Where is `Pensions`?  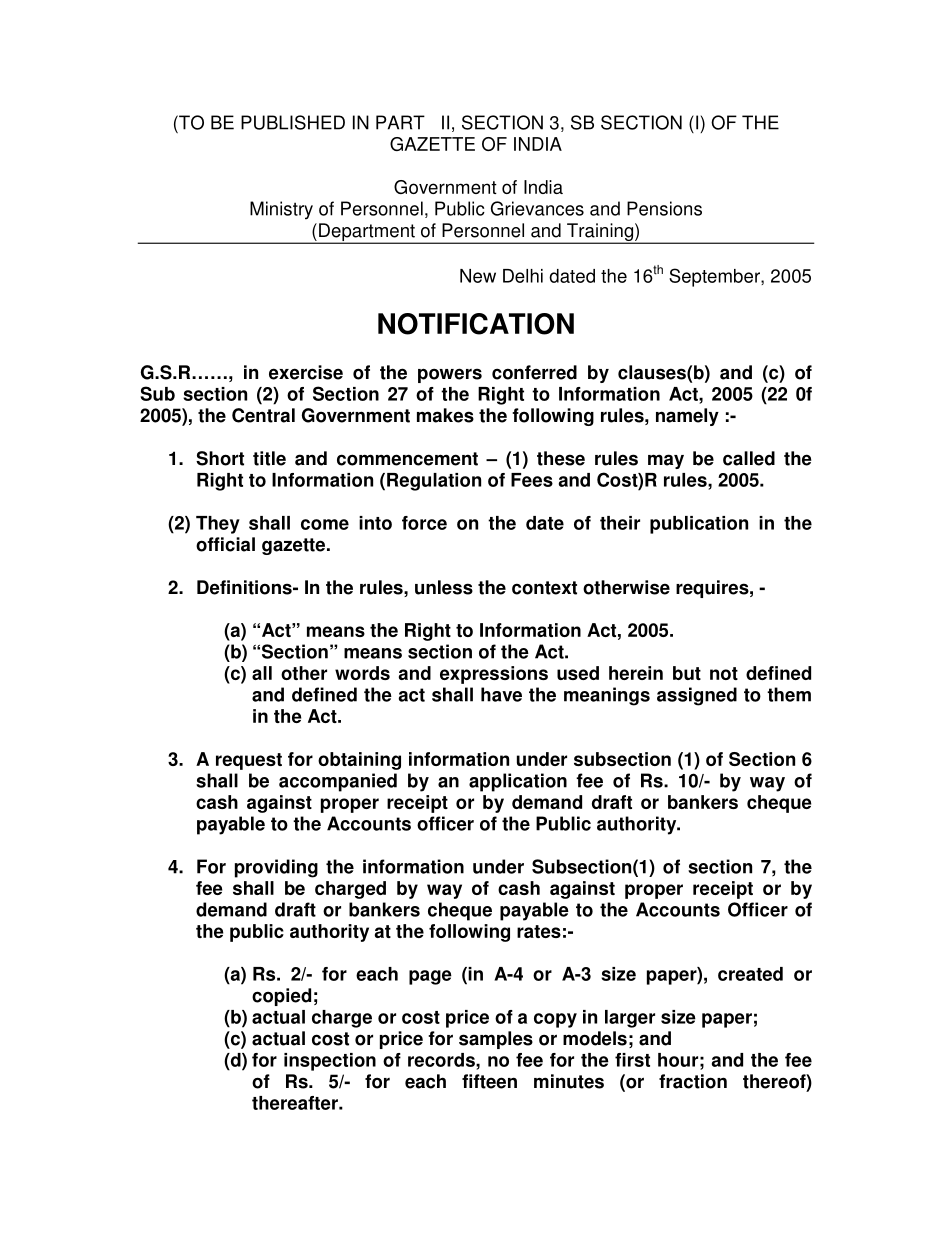 Pensions is located at coordinates (664, 208).
